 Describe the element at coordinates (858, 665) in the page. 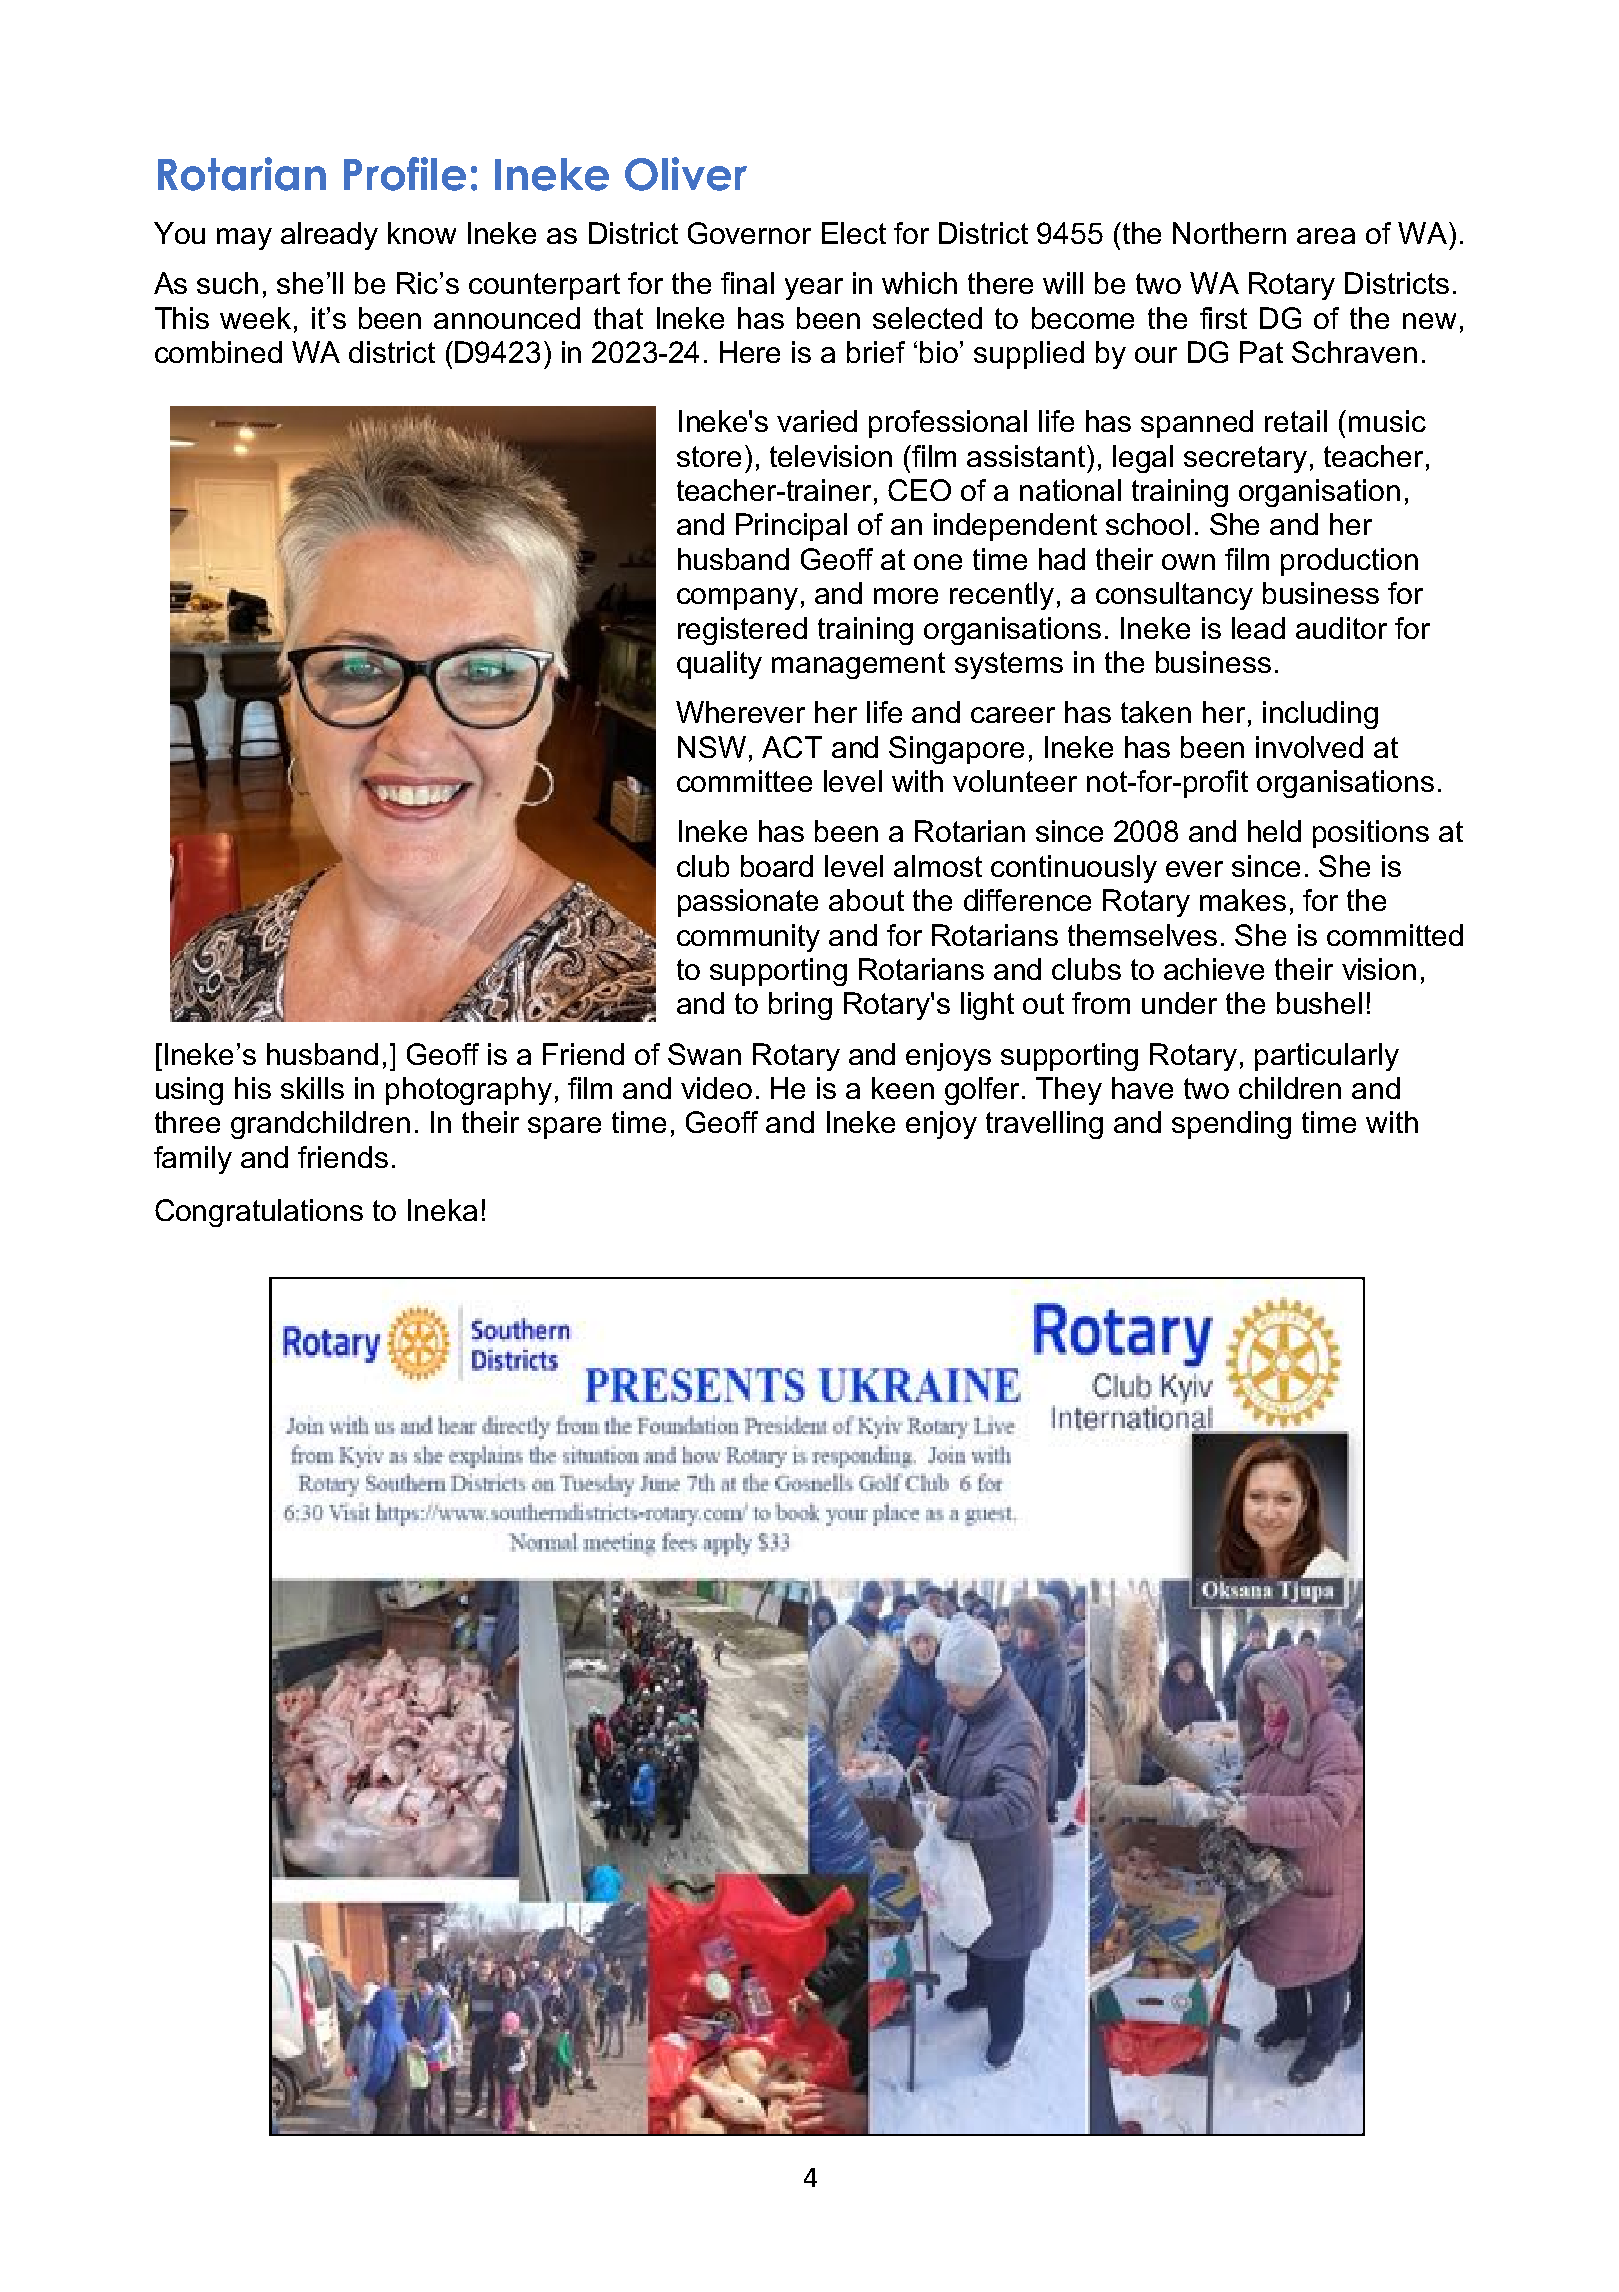

I see `management` at that location.
